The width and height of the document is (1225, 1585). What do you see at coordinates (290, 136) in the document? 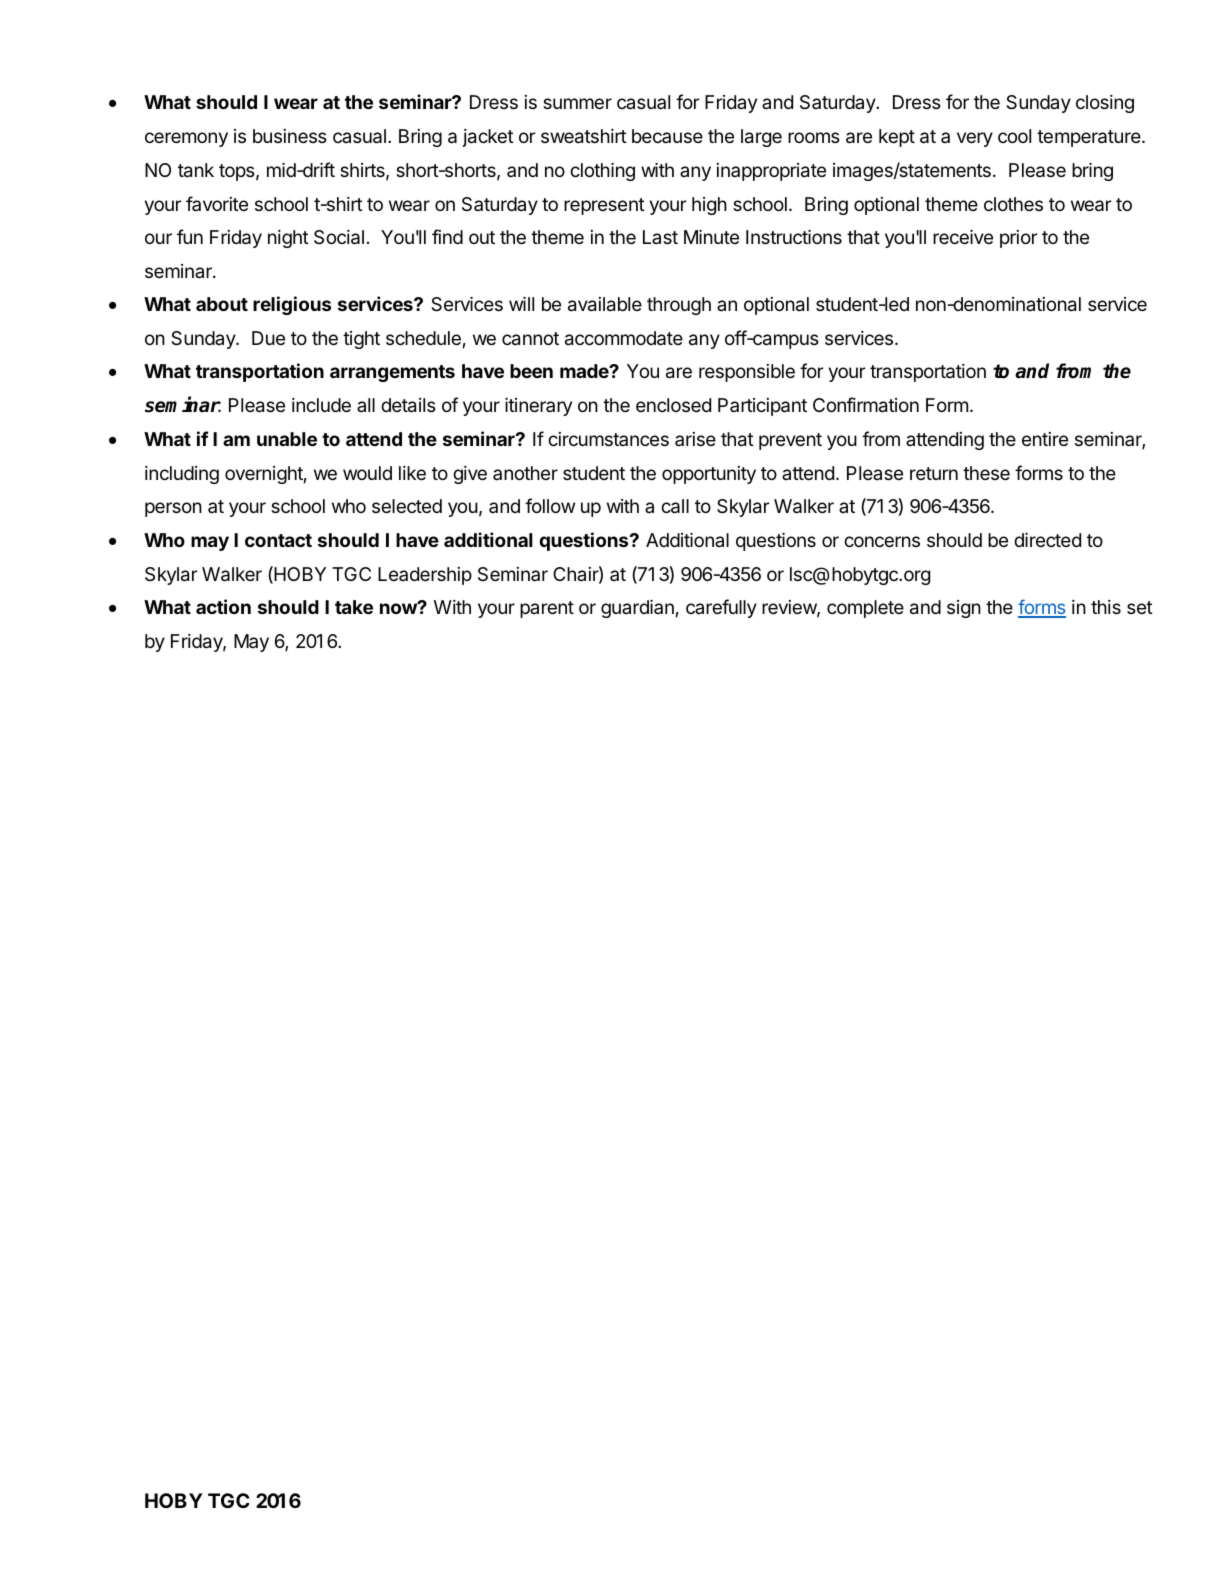
I see `business` at bounding box center [290, 136].
